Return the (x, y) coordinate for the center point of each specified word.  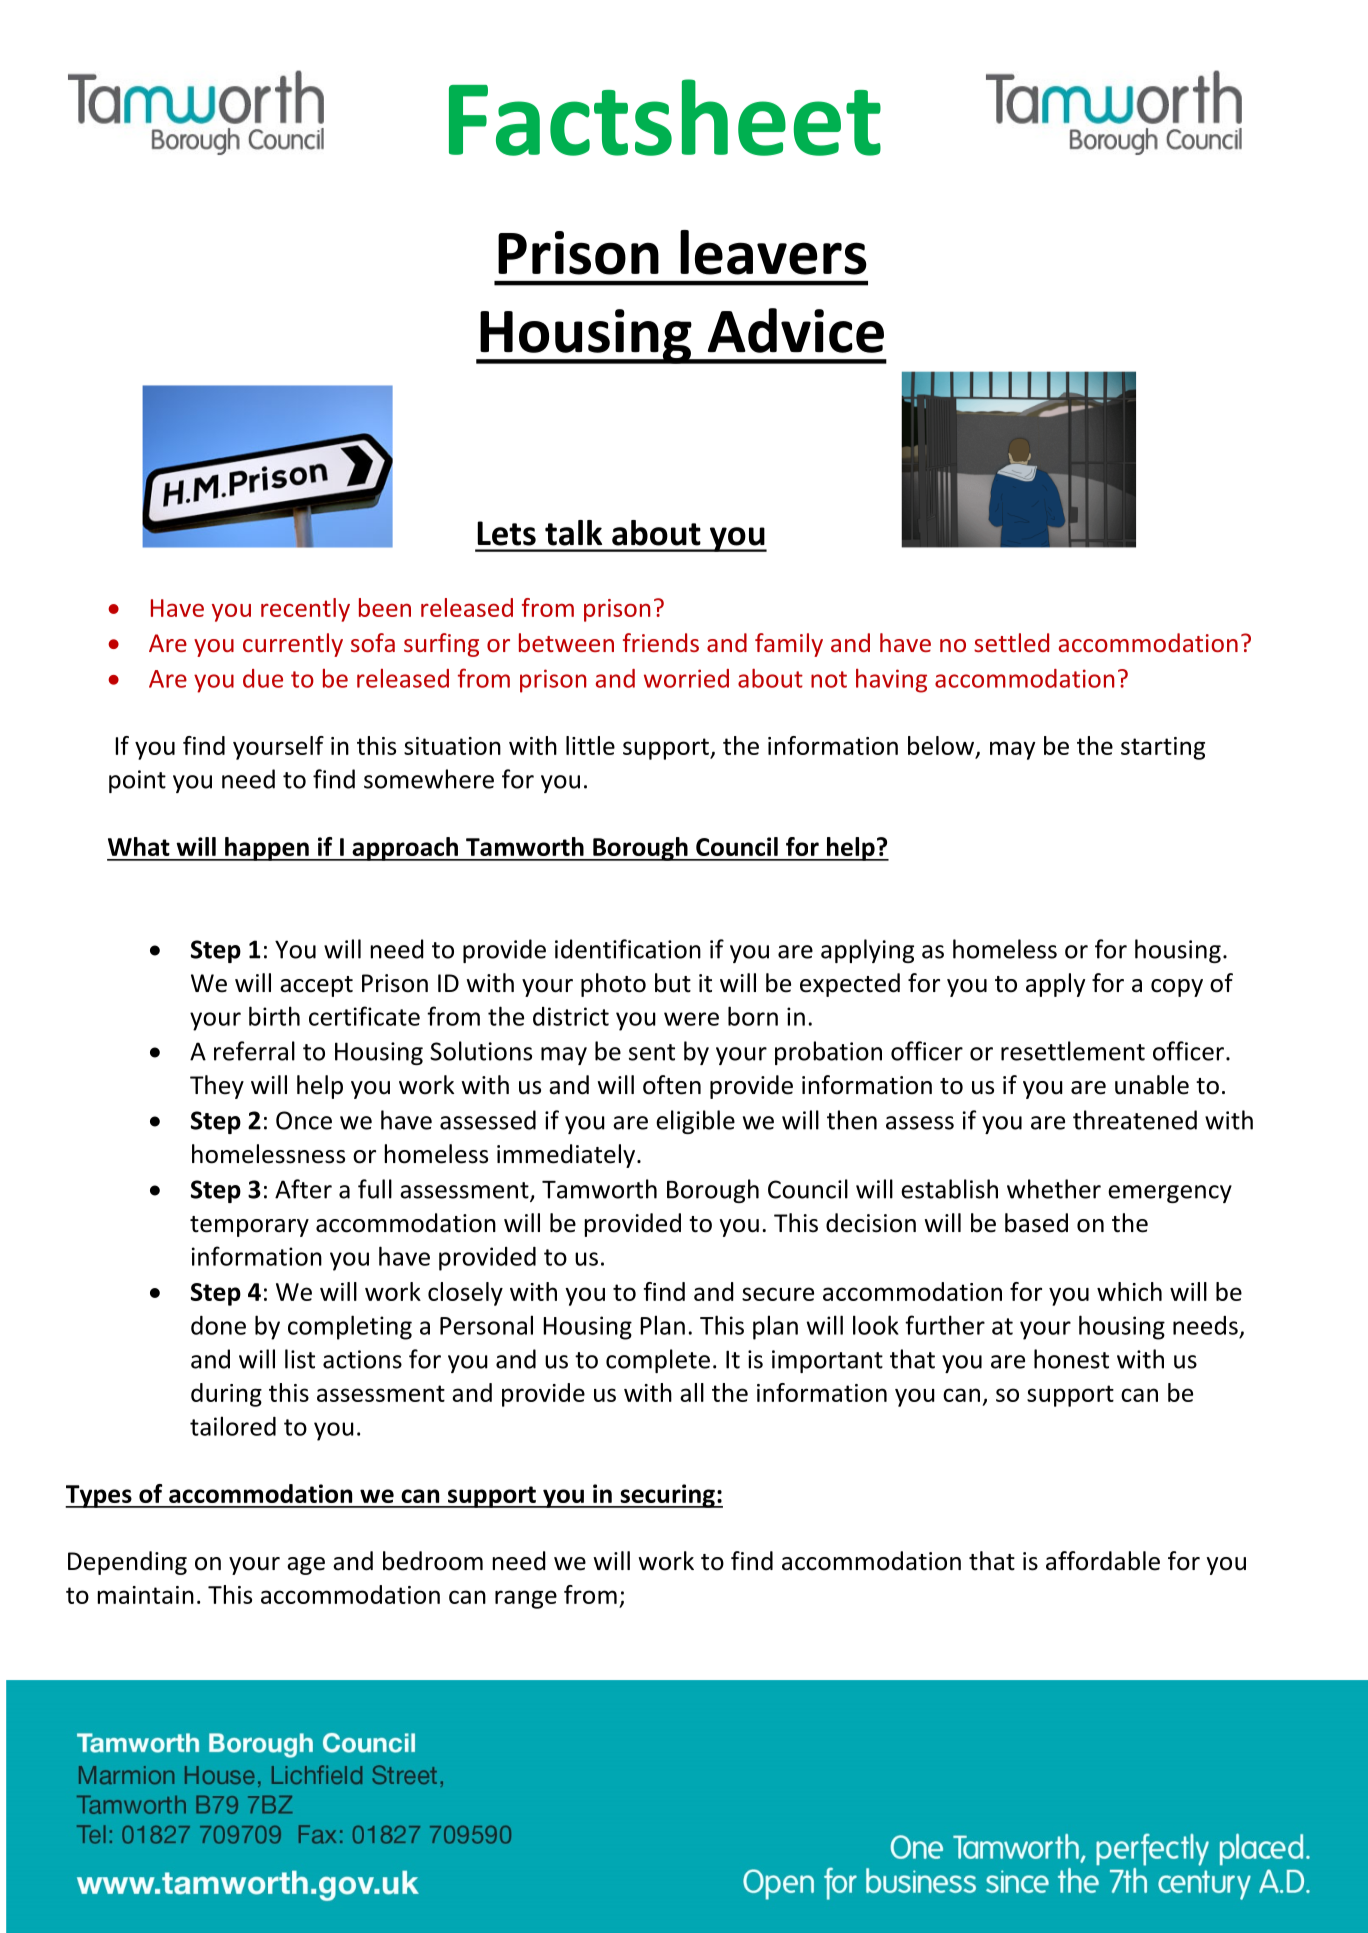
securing (667, 1496)
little (590, 745)
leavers (773, 252)
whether (1054, 1189)
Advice (796, 330)
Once (304, 1120)
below (942, 746)
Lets (506, 533)
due (263, 678)
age (306, 1566)
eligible (695, 1122)
